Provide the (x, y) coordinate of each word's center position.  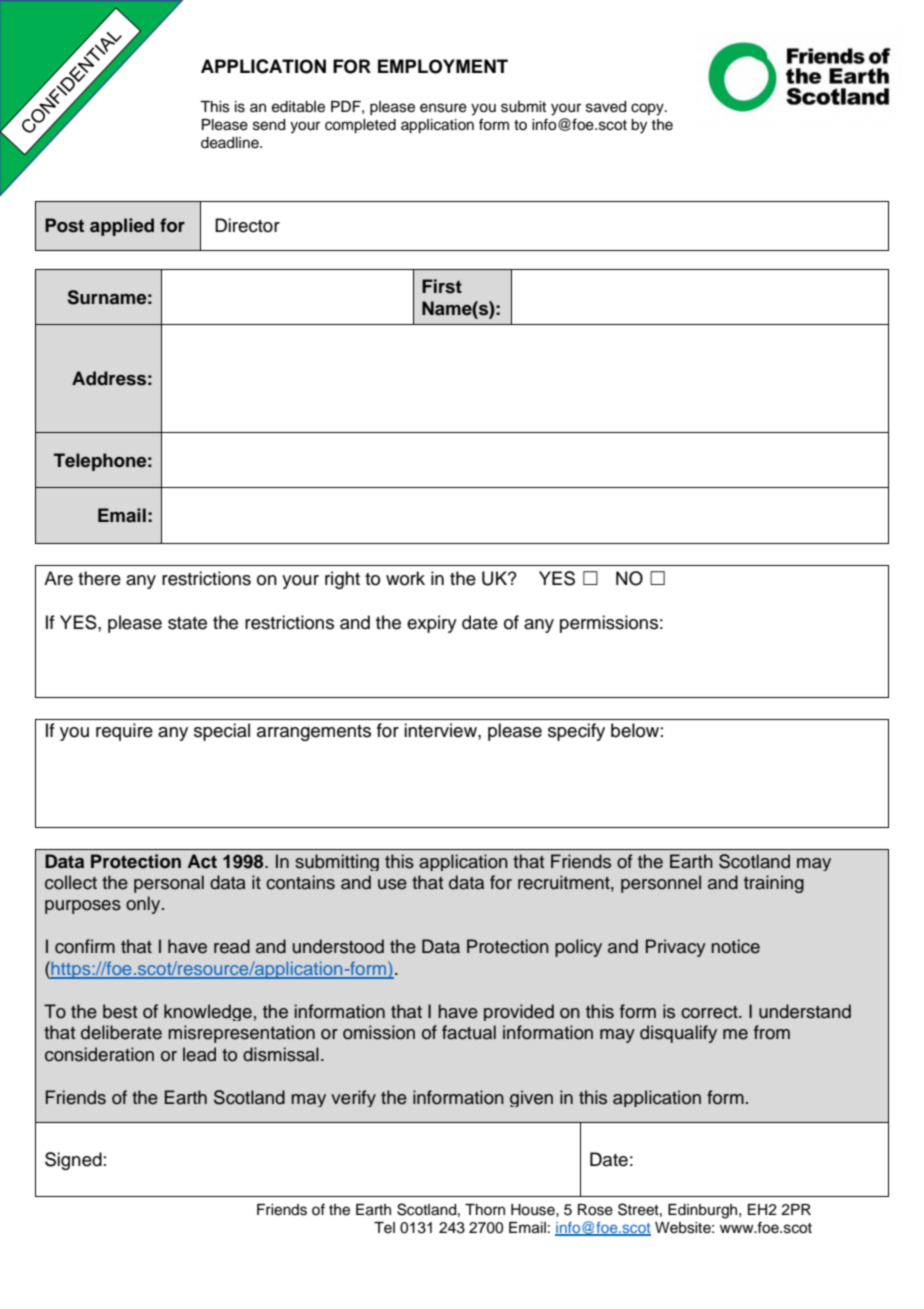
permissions (609, 624)
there (99, 578)
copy (648, 109)
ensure (443, 108)
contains (300, 882)
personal (169, 884)
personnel (661, 884)
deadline (231, 143)
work (405, 578)
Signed (73, 1161)
